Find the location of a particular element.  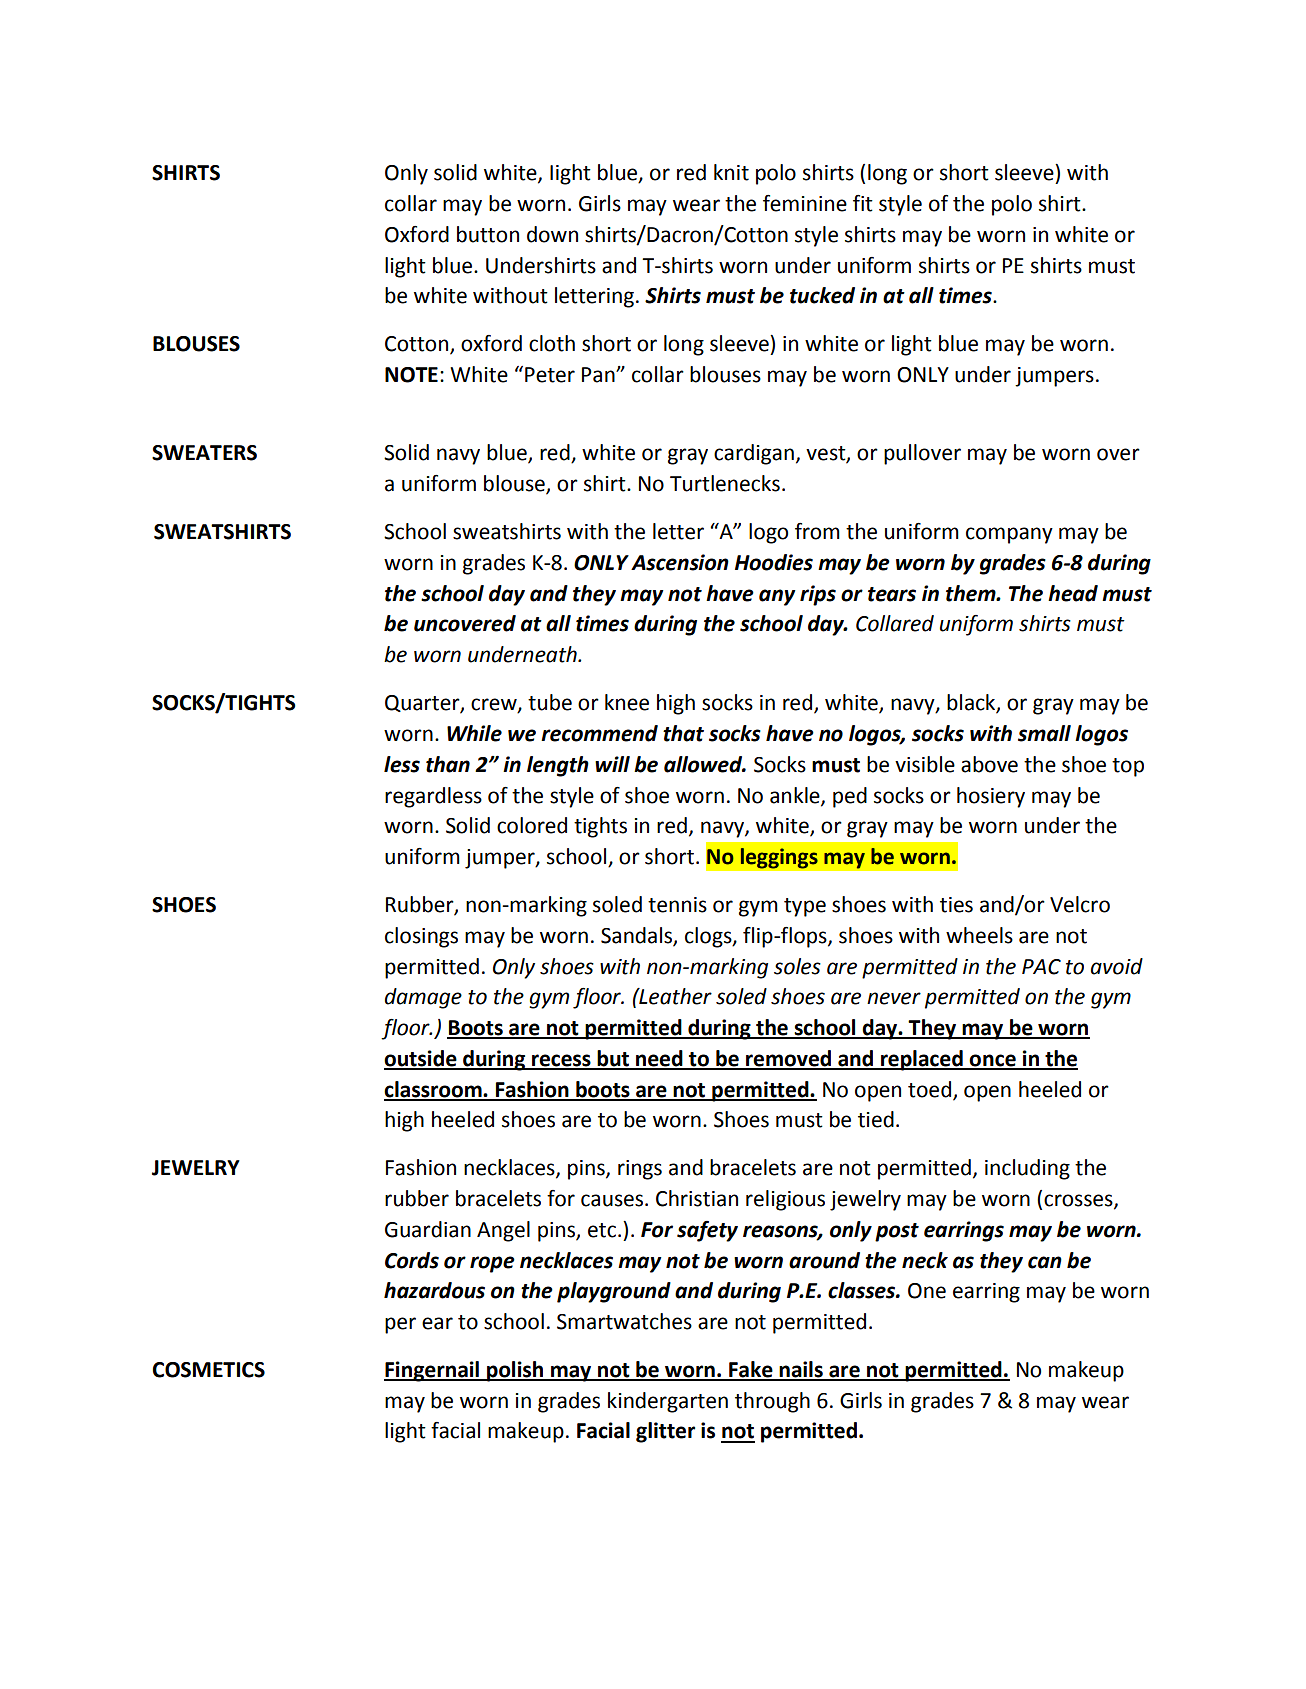

One is located at coordinates (927, 1291).
